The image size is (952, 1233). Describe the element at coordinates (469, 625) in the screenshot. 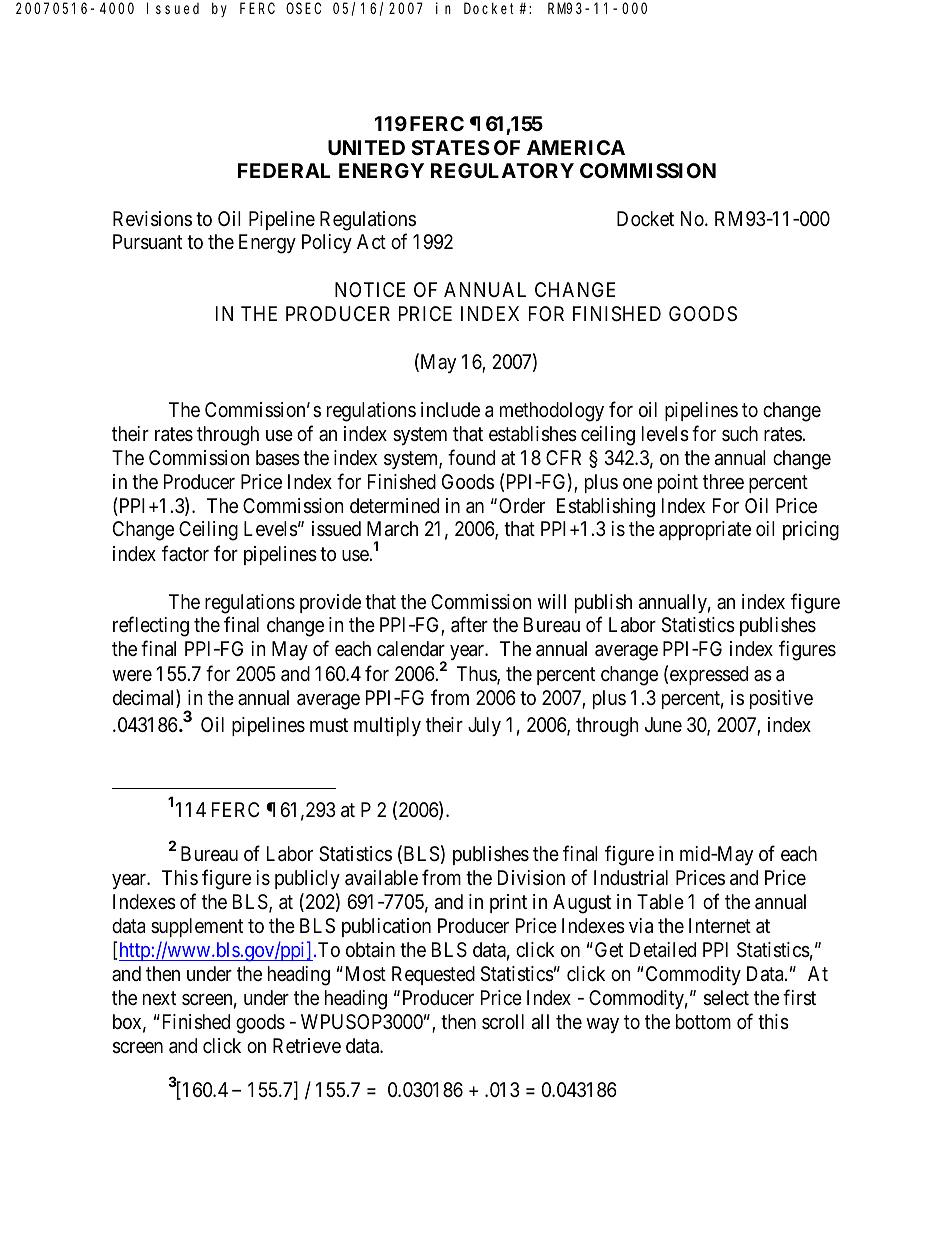

I see `after` at that location.
